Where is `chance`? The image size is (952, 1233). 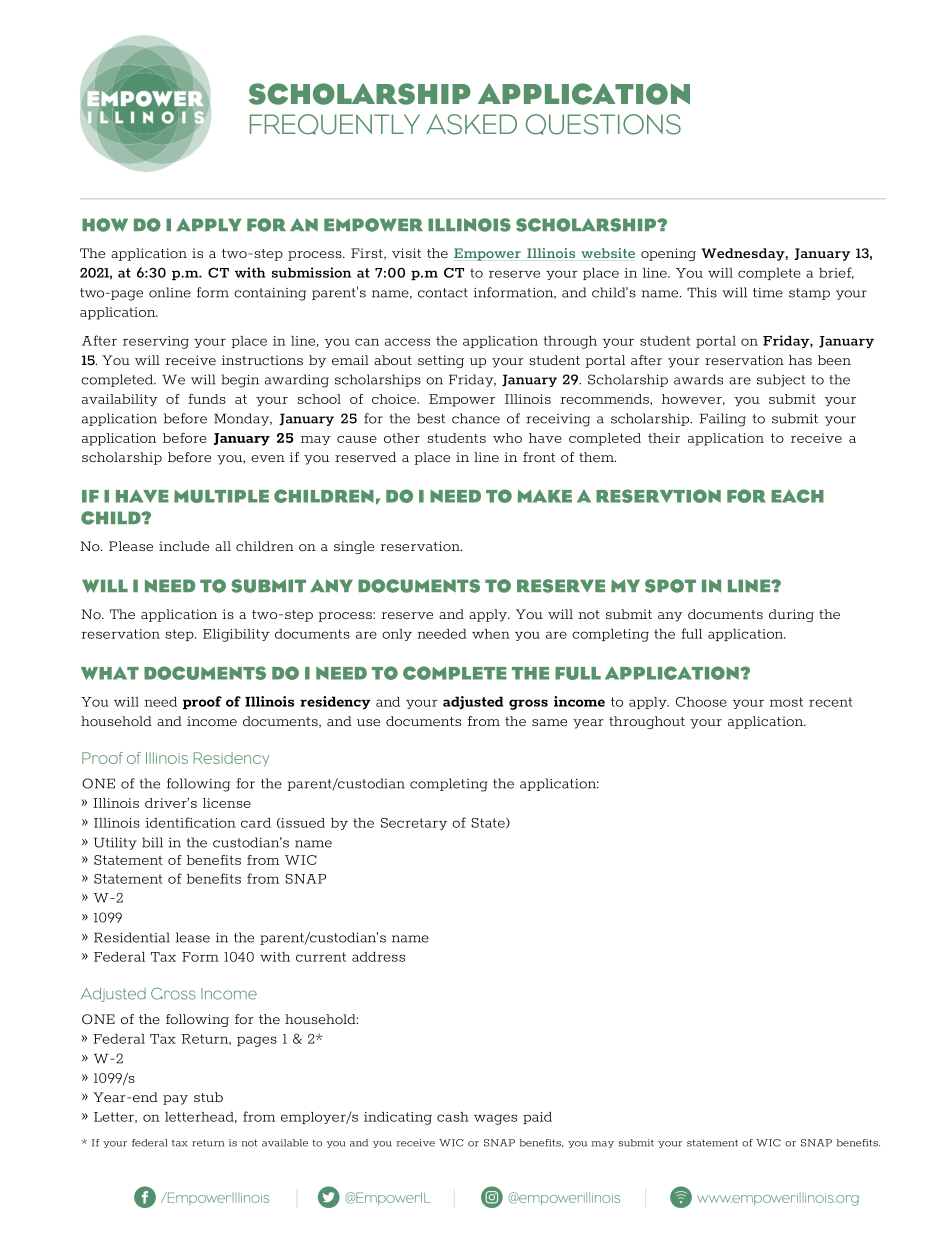
chance is located at coordinates (476, 418).
